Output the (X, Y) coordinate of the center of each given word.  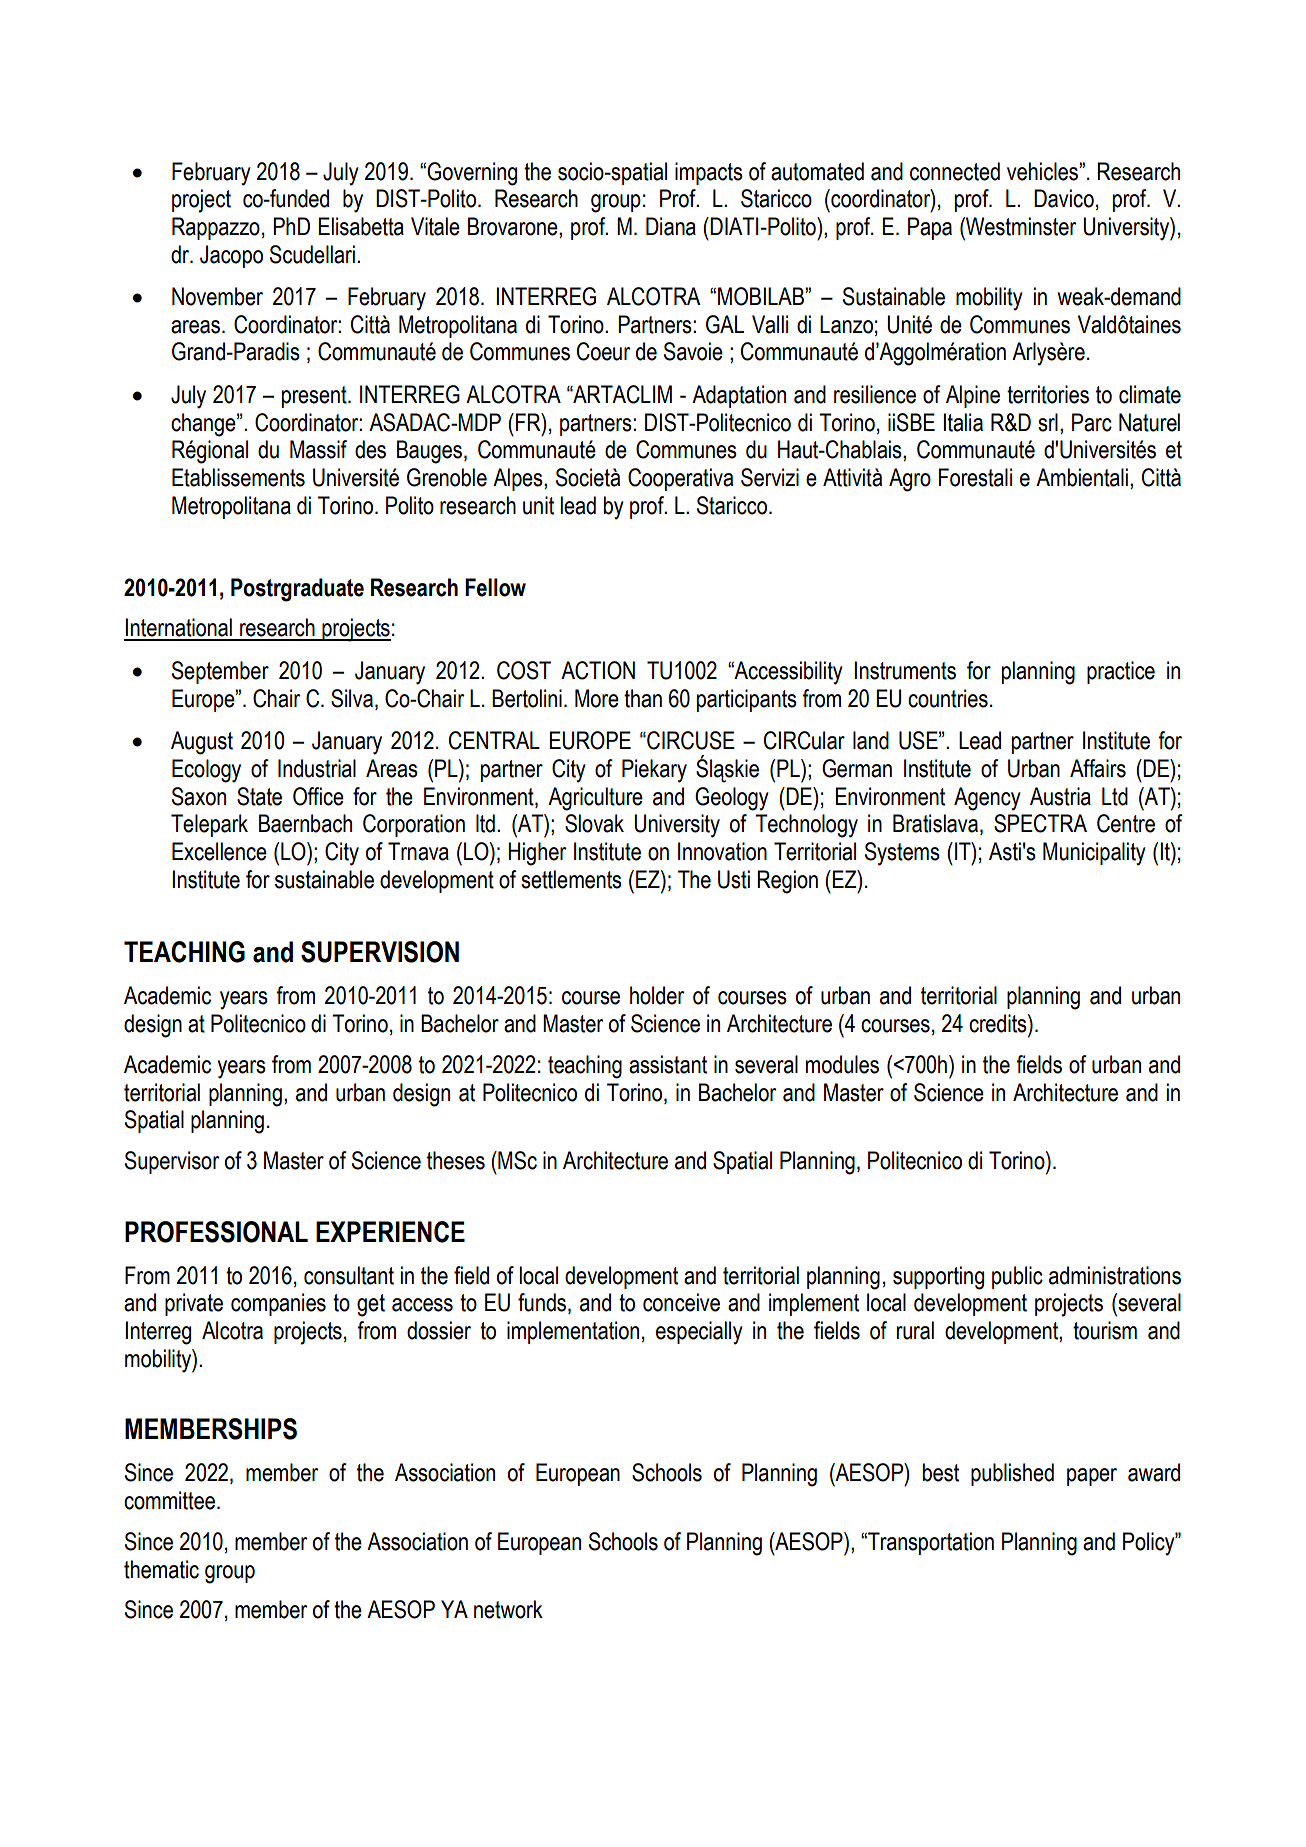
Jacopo (231, 256)
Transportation (930, 1543)
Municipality (1094, 854)
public (1017, 1277)
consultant (349, 1275)
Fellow (495, 587)
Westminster (1020, 226)
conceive (681, 1302)
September (220, 672)
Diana (671, 226)
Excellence (219, 851)
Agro (910, 480)
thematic (161, 1569)
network (508, 1609)
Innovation (722, 851)
